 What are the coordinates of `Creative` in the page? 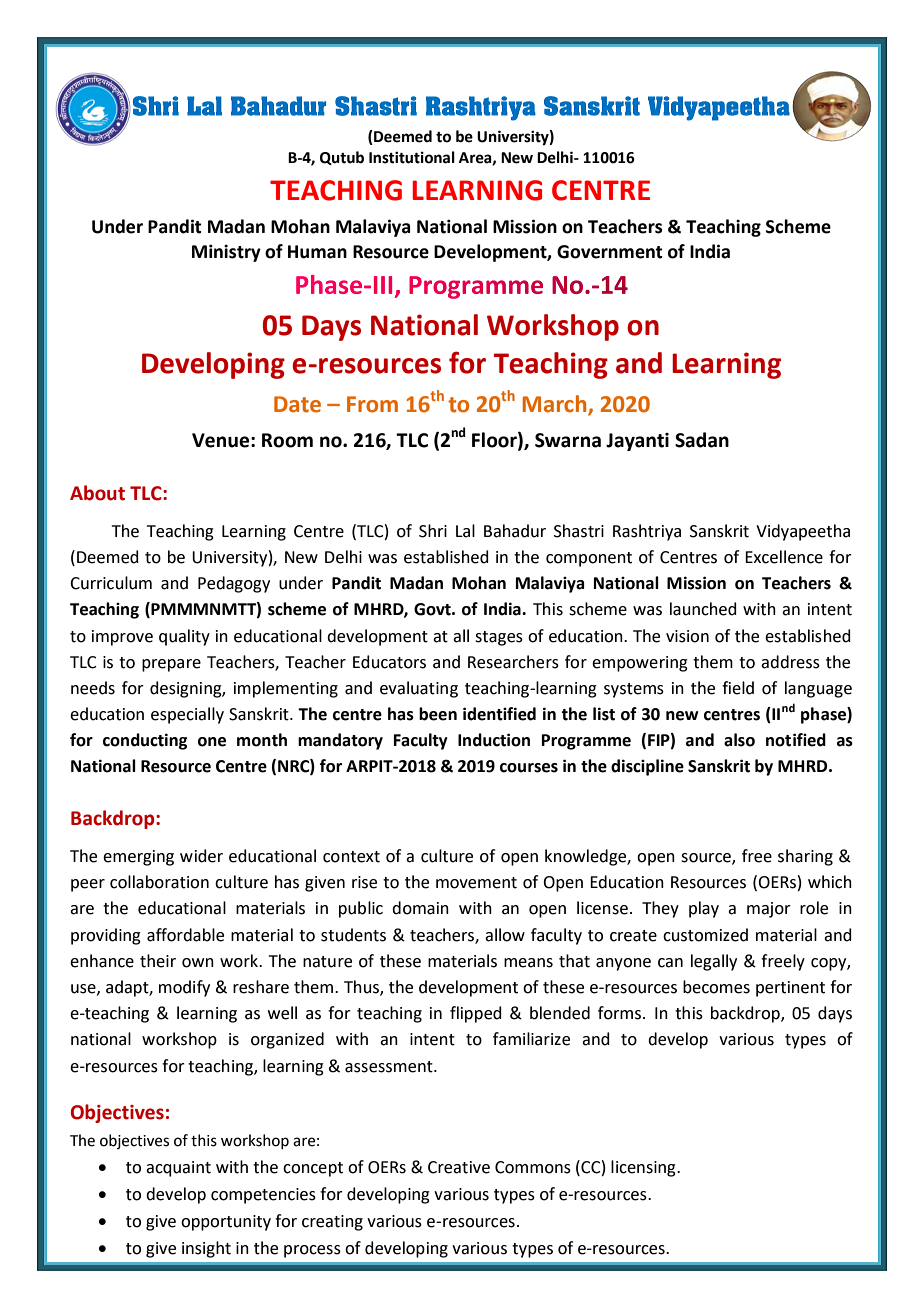 It's located at (459, 1167).
